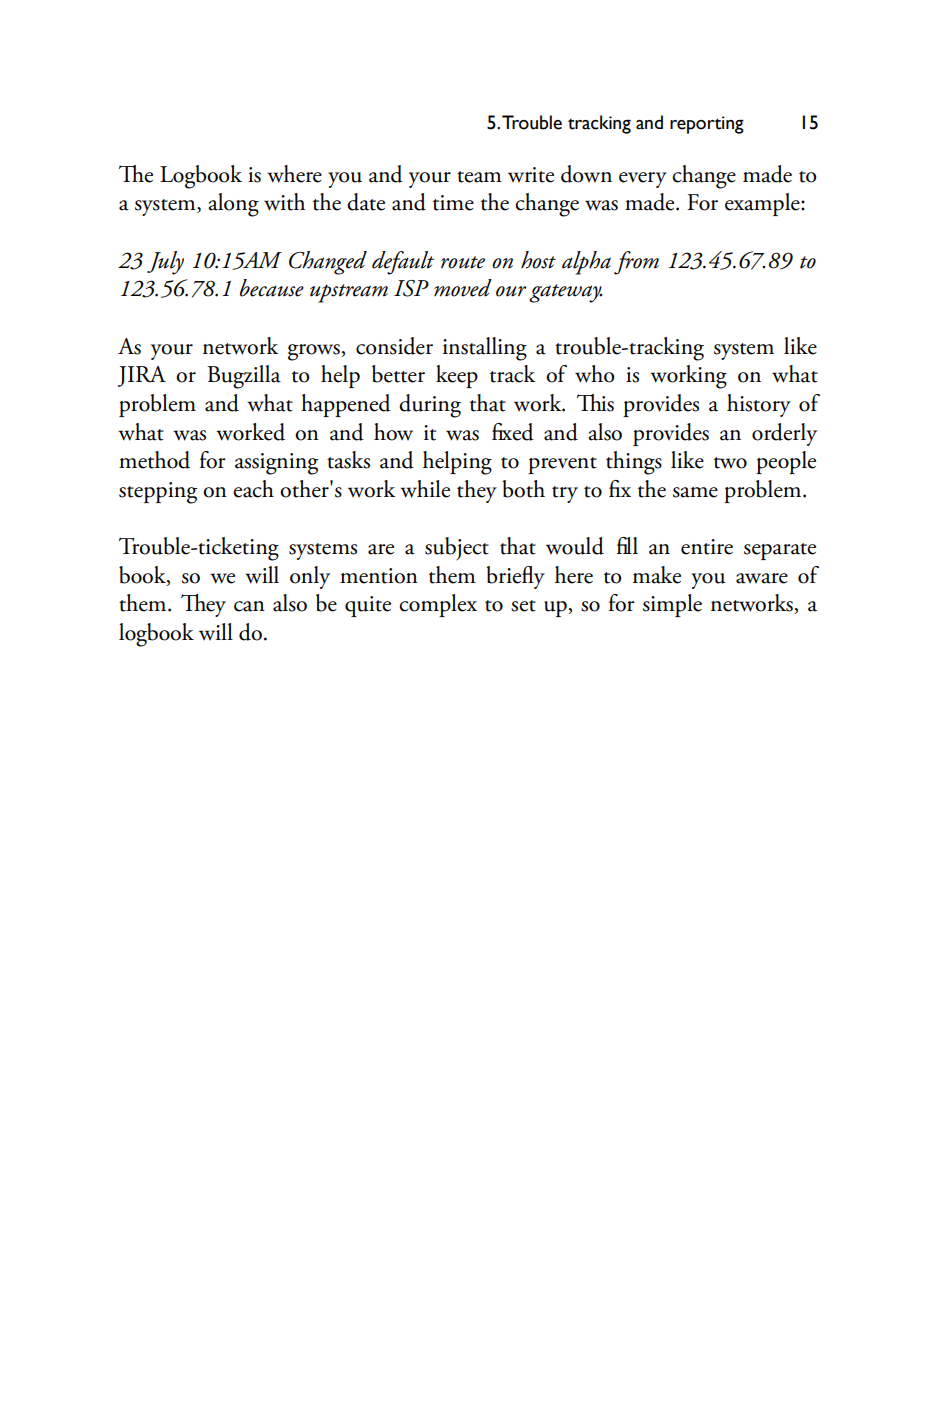  What do you see at coordinates (707, 125) in the document?
I see `reporting` at bounding box center [707, 125].
